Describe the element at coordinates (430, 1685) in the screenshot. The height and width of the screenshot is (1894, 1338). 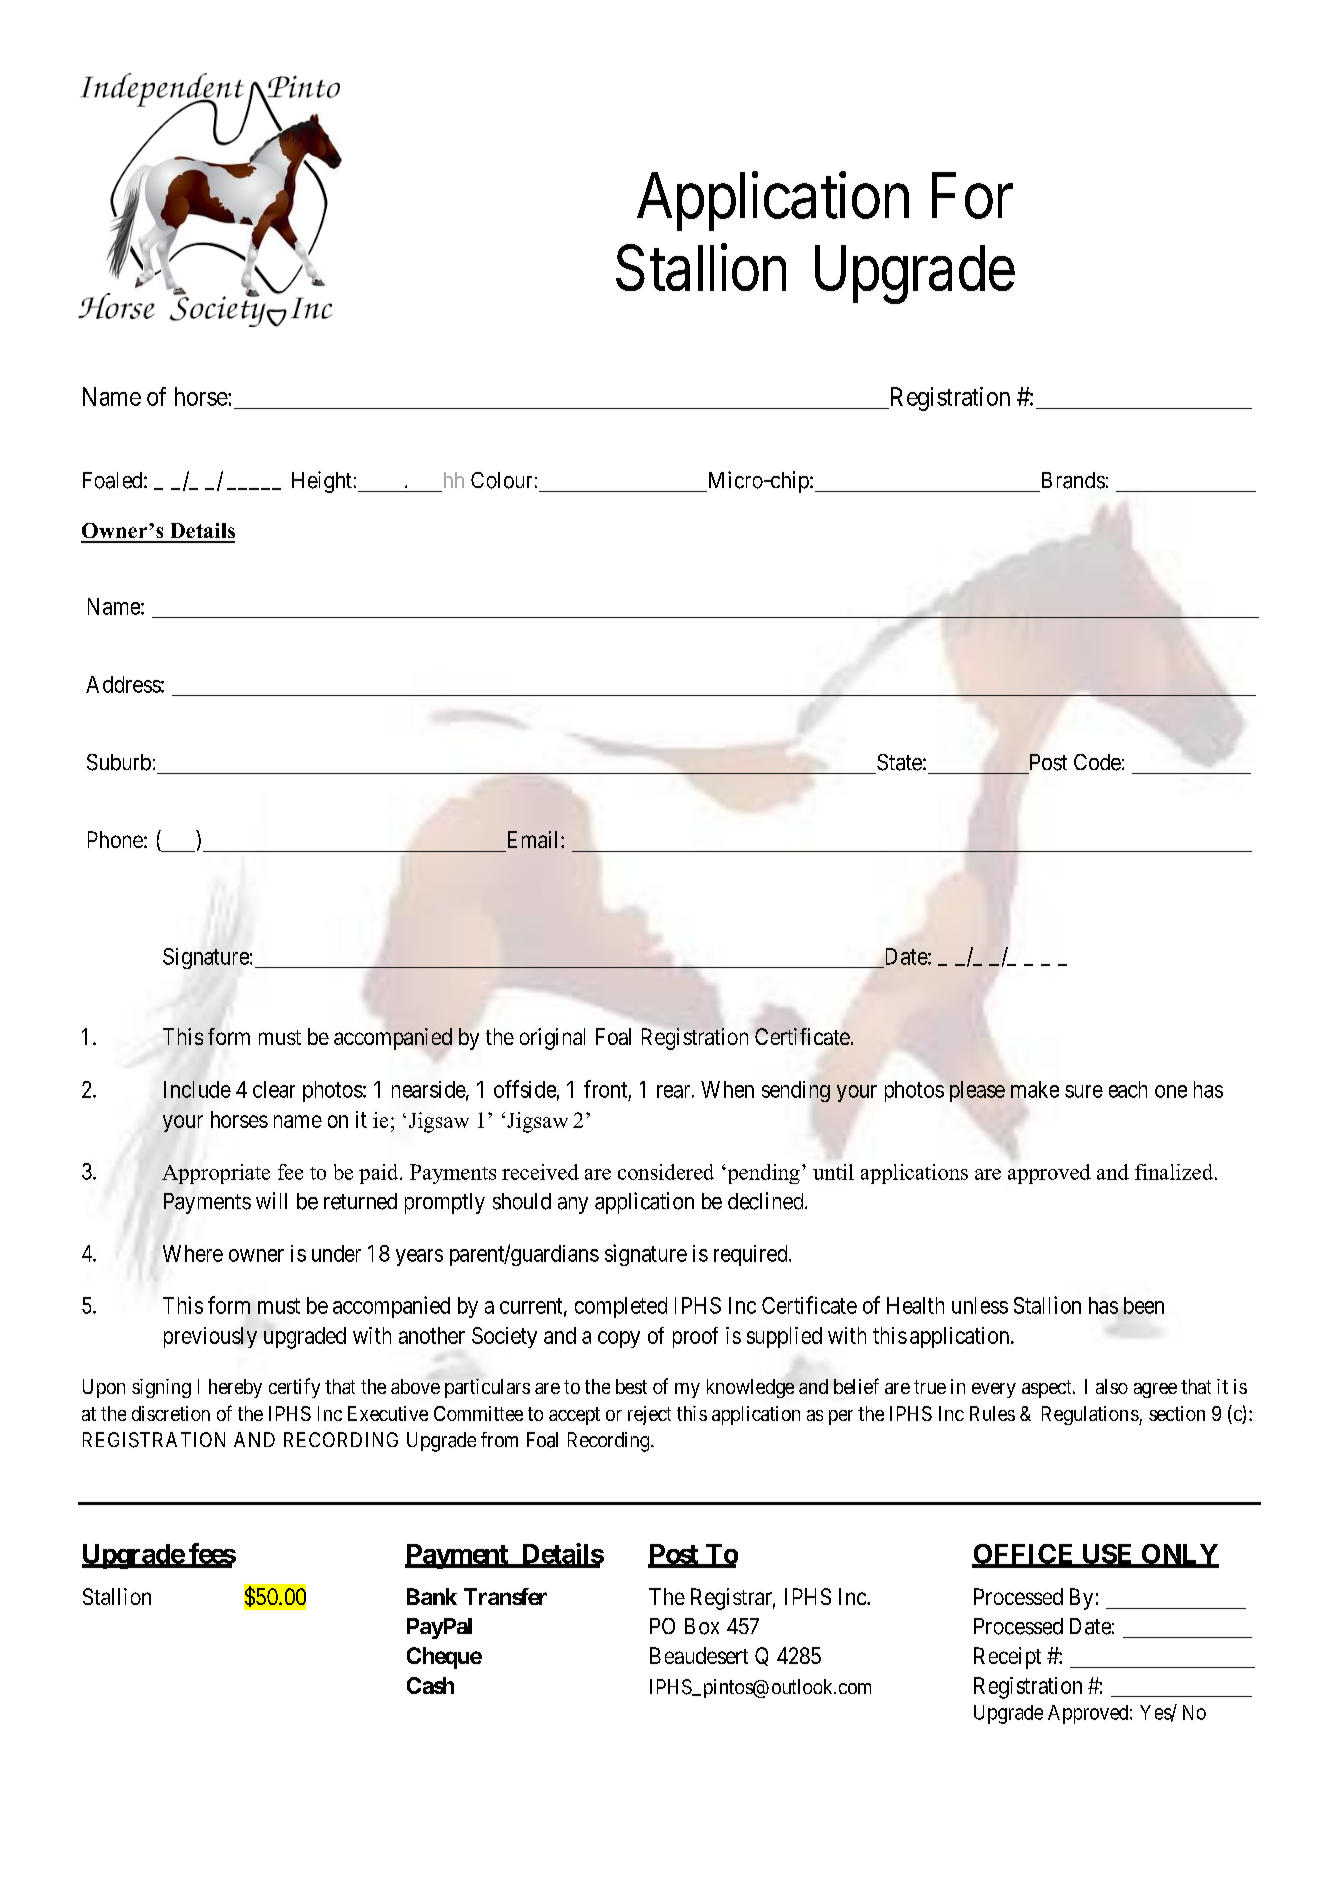
I see `Cash` at that location.
